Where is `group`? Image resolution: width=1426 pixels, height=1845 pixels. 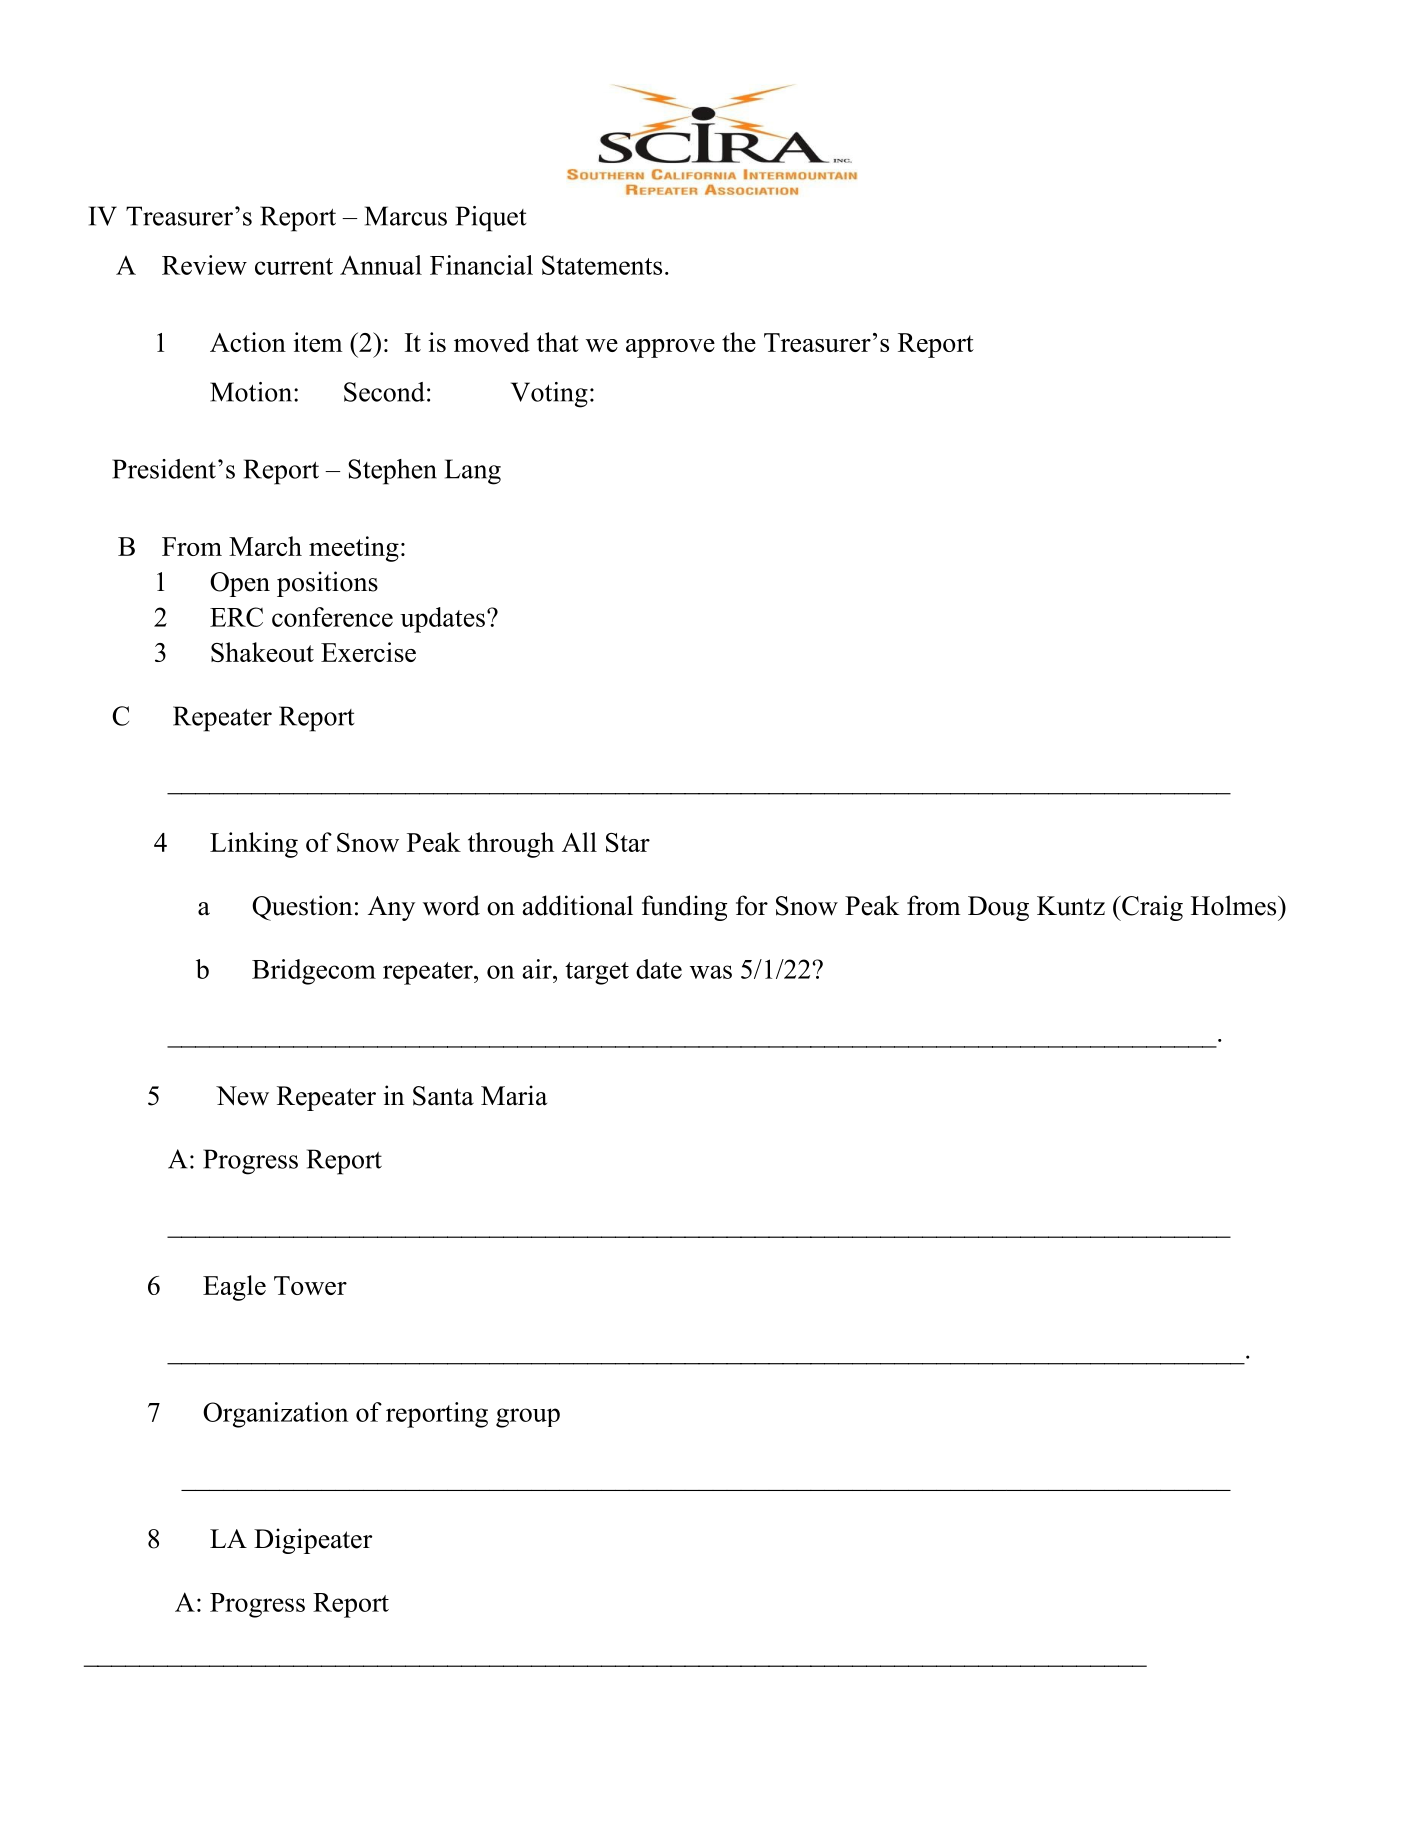
group is located at coordinates (528, 1418).
